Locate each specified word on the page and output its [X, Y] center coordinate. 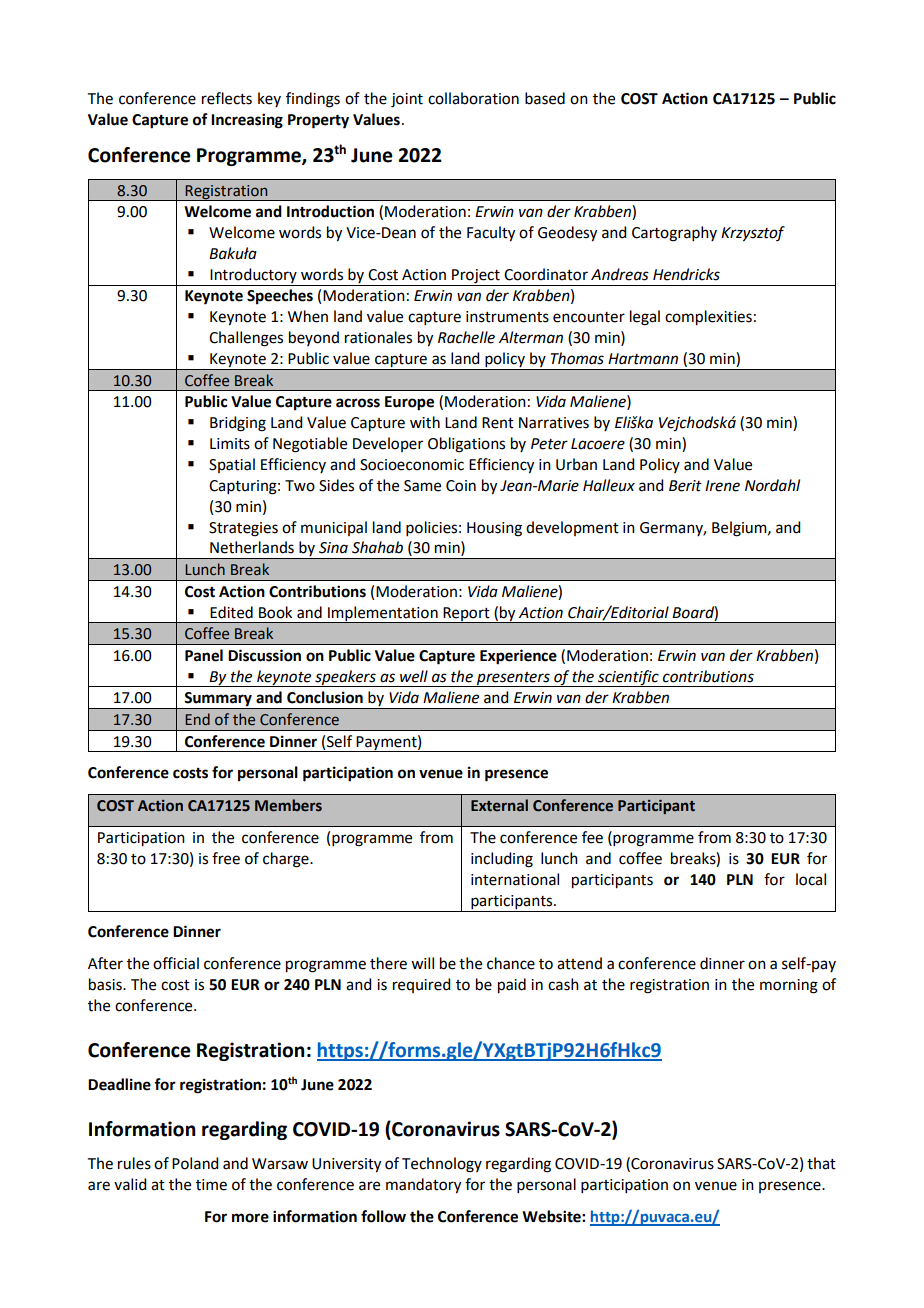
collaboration [473, 98]
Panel [204, 655]
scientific [628, 678]
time [211, 1185]
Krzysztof [753, 234]
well [414, 676]
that [821, 1163]
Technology [442, 1165]
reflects [227, 98]
